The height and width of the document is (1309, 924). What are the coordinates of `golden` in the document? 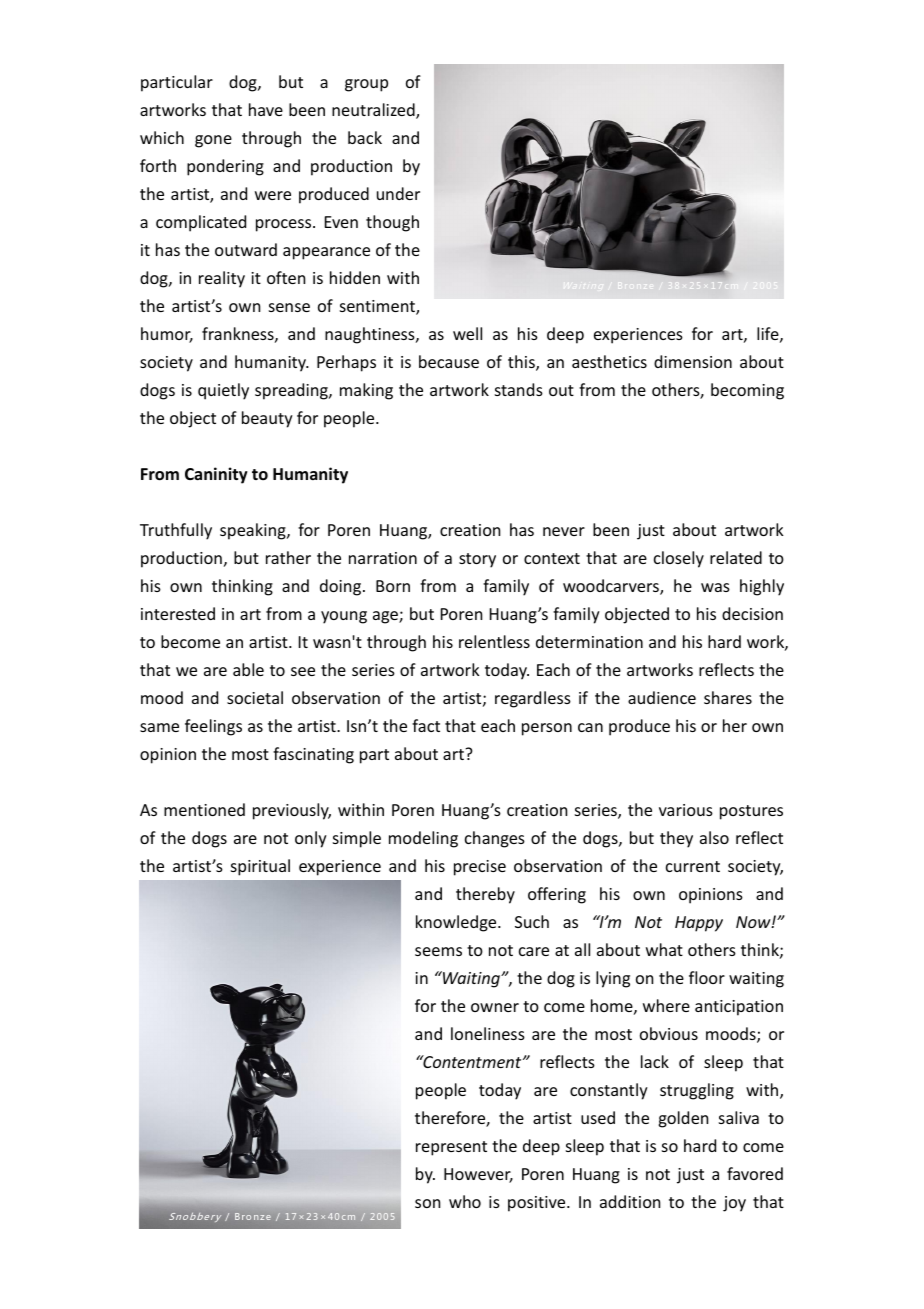 It's located at (683, 1119).
